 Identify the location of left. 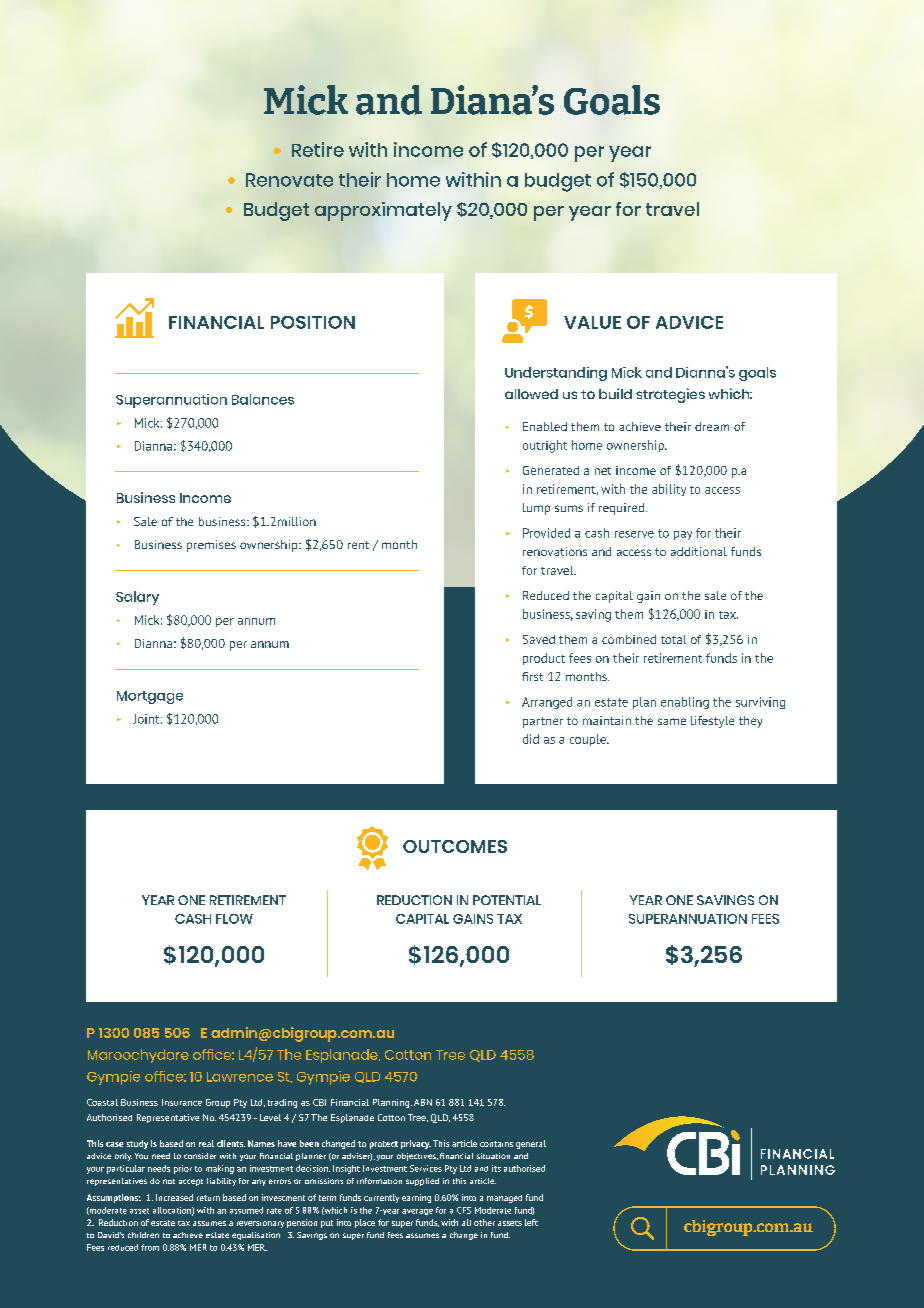
(531, 1222).
